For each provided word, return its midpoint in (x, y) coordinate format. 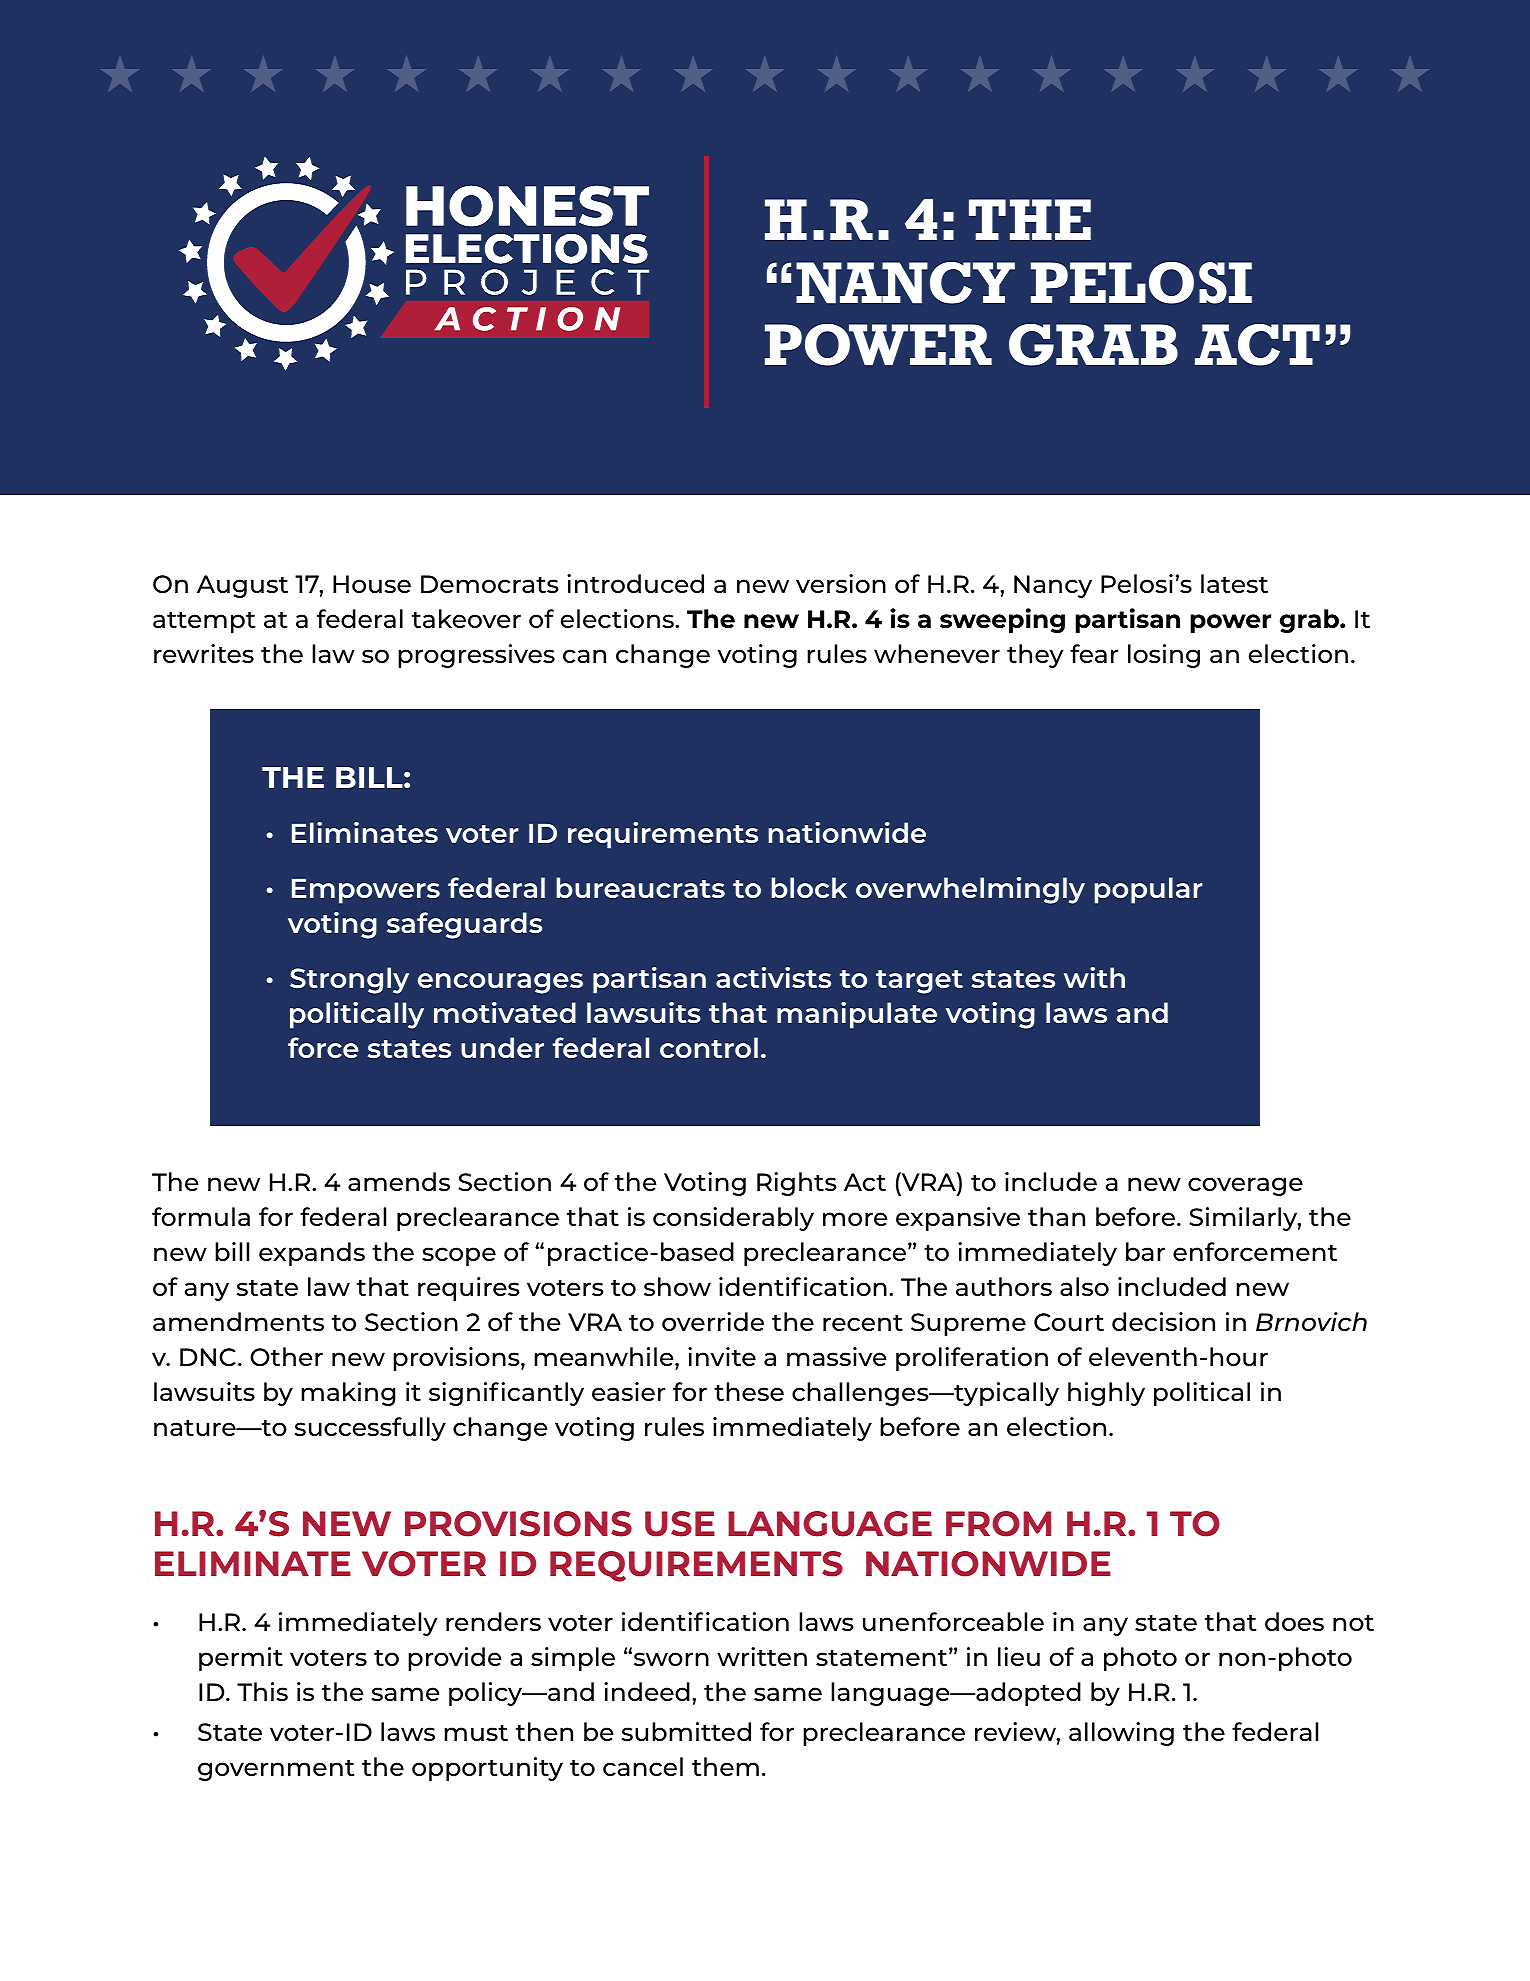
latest (1234, 583)
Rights (797, 1184)
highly (1106, 1394)
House (372, 584)
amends (399, 1181)
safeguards (464, 925)
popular (1148, 890)
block (809, 887)
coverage (1245, 1186)
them (725, 1766)
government (276, 1770)
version (841, 583)
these (749, 1391)
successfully (370, 1429)
